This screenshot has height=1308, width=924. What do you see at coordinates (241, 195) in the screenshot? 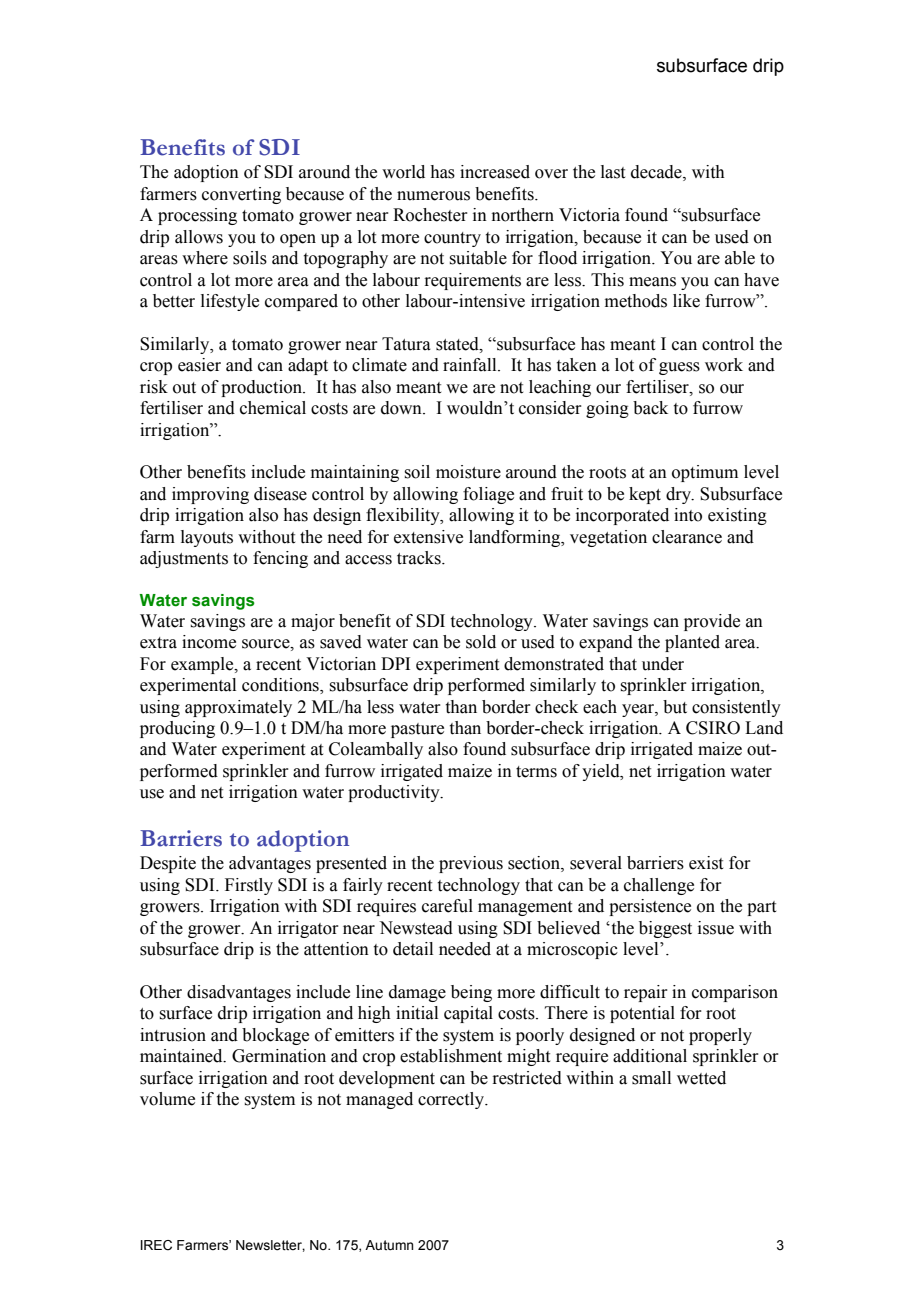
I see `converting` at bounding box center [241, 195].
